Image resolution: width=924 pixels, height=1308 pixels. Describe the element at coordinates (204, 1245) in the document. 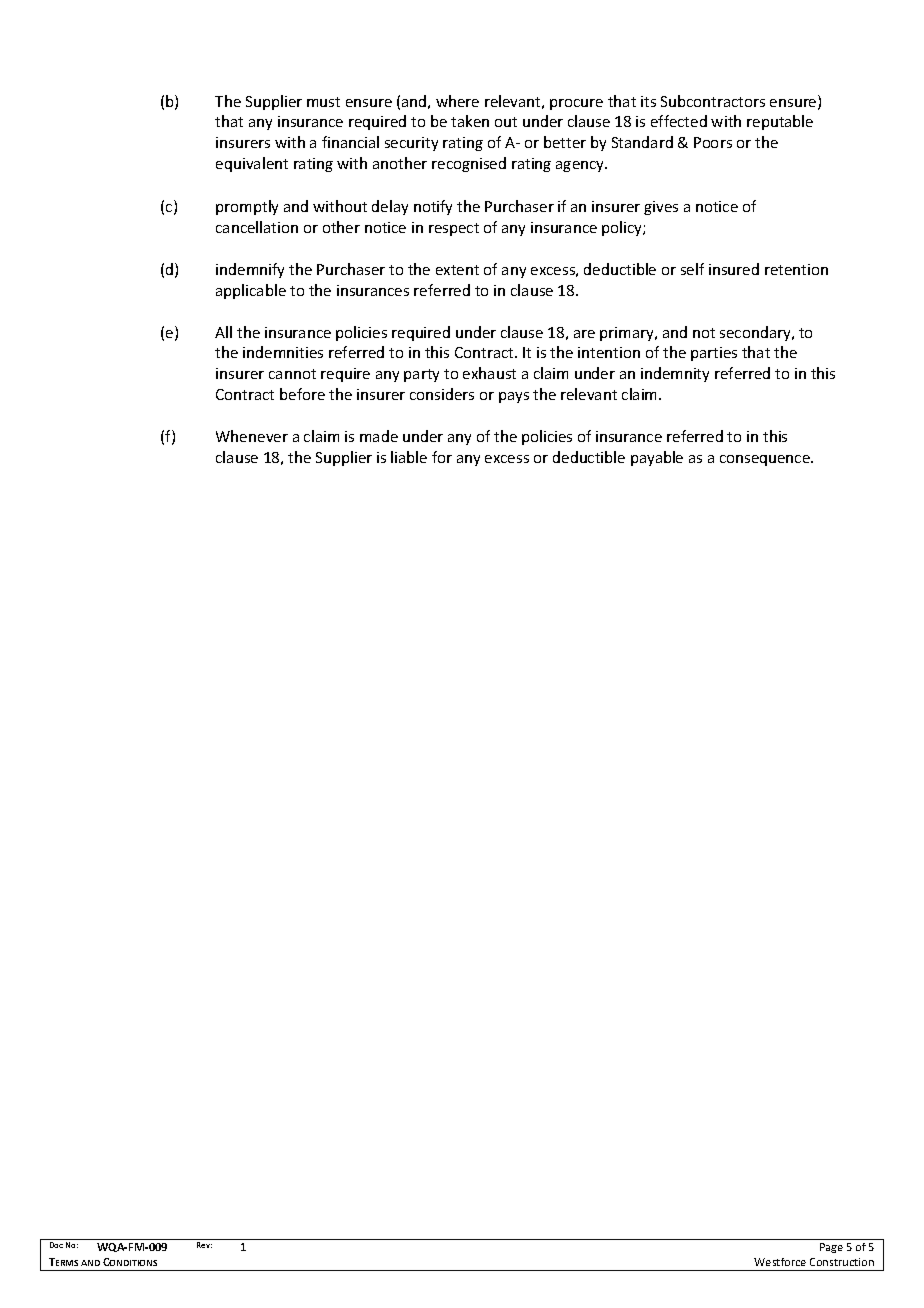

I see `Rev` at that location.
